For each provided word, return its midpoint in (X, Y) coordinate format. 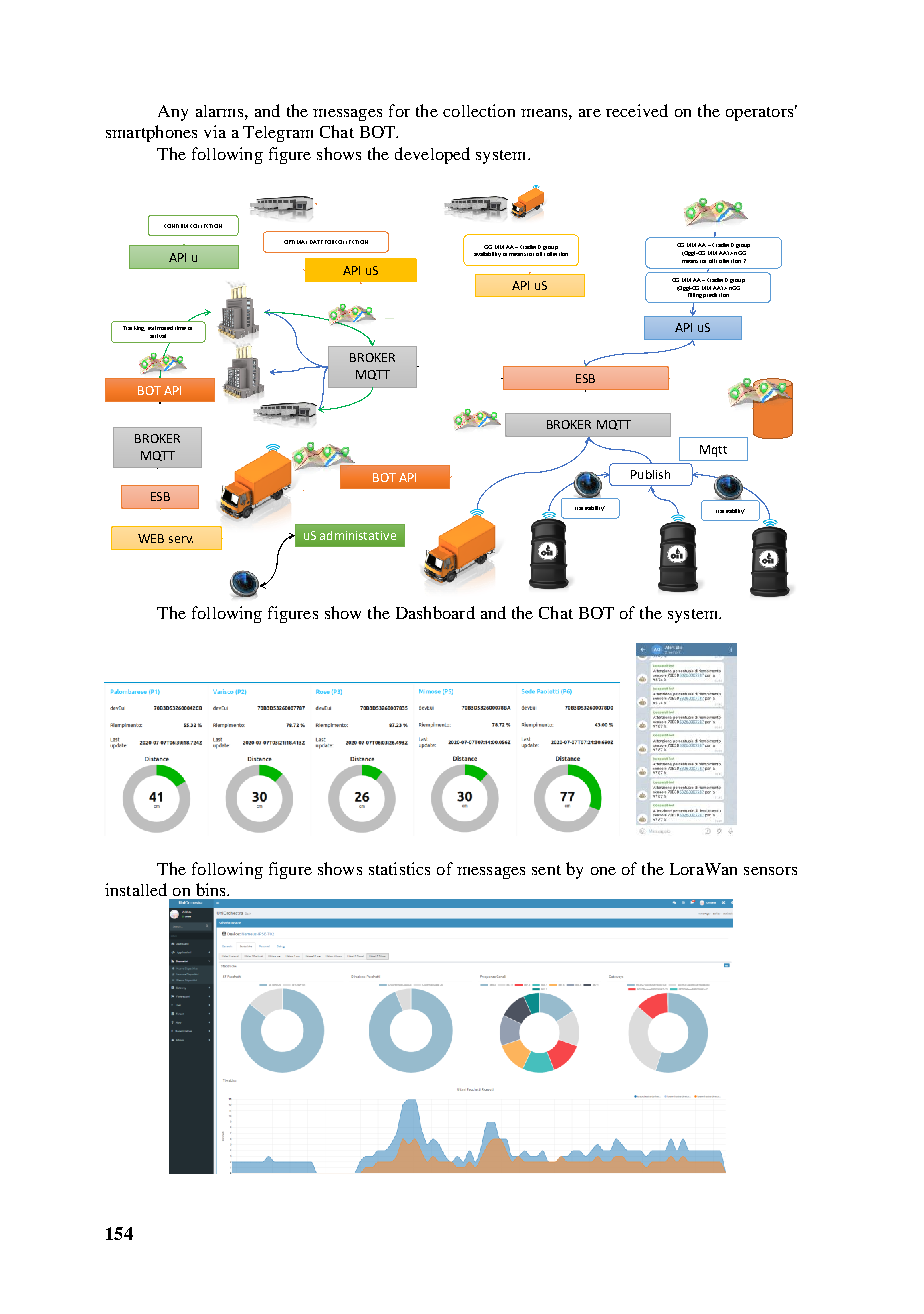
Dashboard (435, 612)
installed (136, 889)
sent (546, 870)
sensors (770, 871)
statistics (399, 868)
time (180, 328)
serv (181, 539)
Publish (650, 474)
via (215, 131)
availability (487, 254)
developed (432, 155)
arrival (158, 336)
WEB (151, 538)
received (637, 110)
